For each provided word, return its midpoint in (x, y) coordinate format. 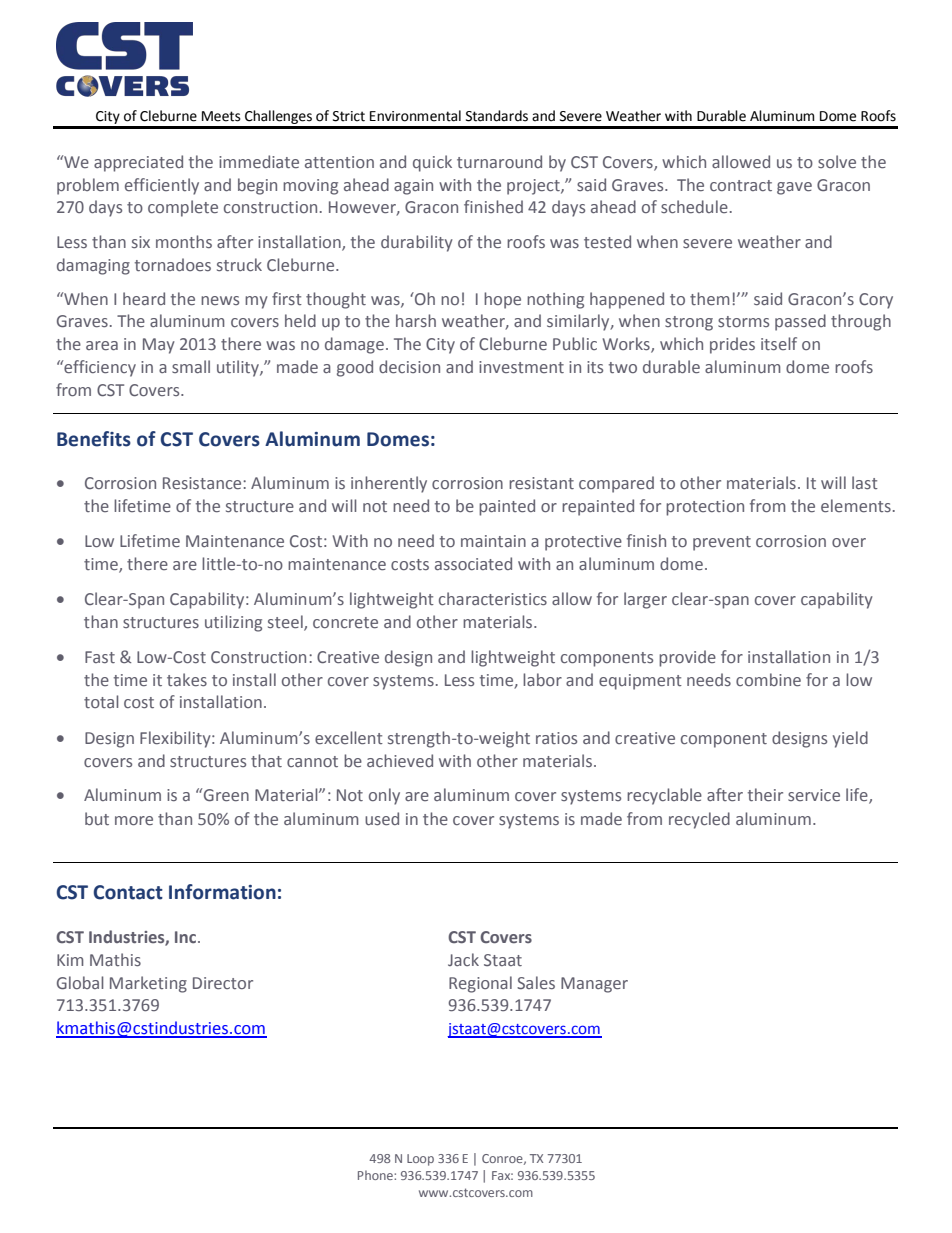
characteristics (493, 598)
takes (187, 679)
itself (779, 343)
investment (521, 367)
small (191, 366)
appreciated (138, 163)
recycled (699, 820)
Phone (376, 1175)
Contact (128, 892)
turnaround (499, 161)
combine (768, 679)
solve (837, 161)
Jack (463, 959)
